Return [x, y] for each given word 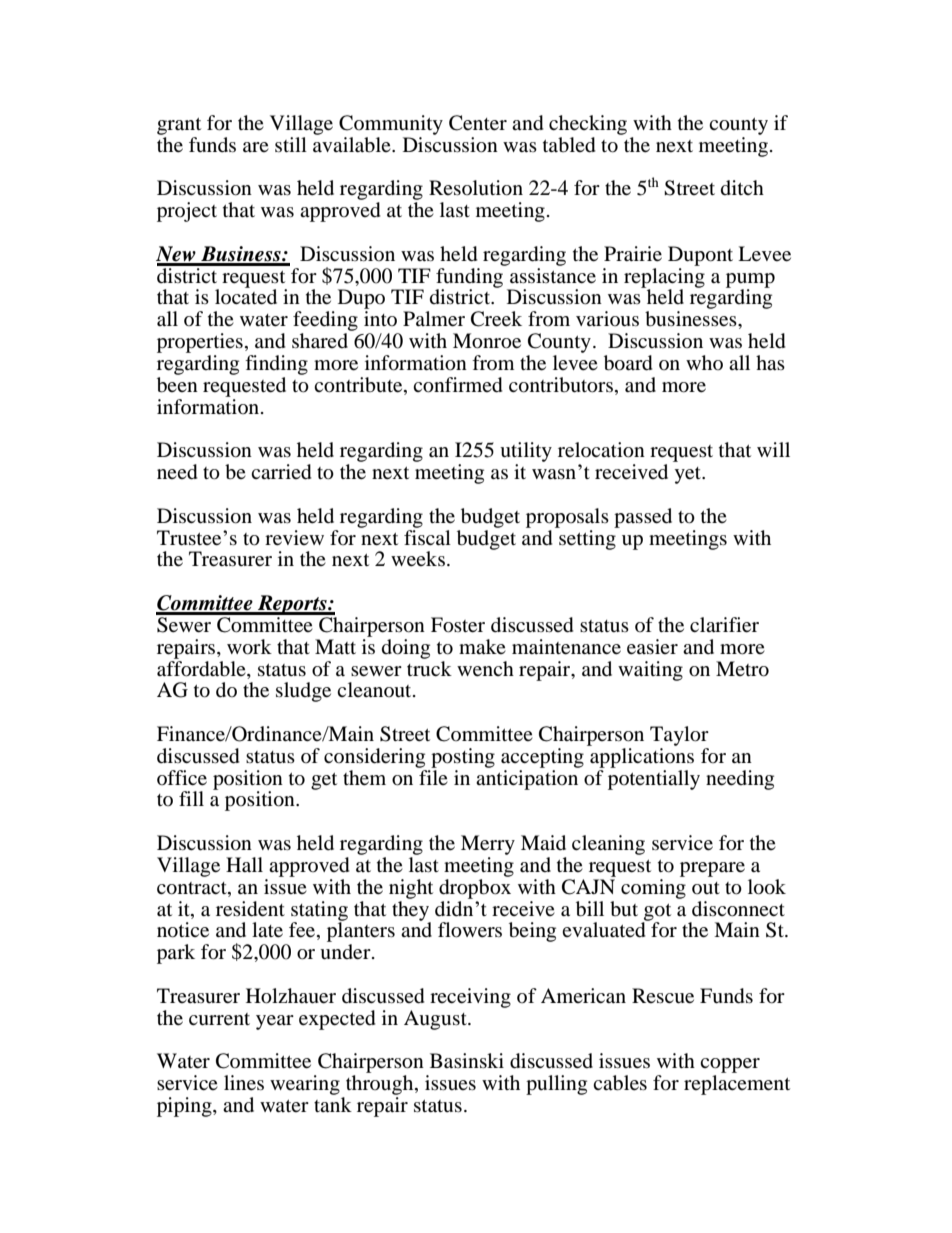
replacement [737, 1085]
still [291, 144]
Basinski [467, 1060]
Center [478, 123]
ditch [742, 187]
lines [244, 1083]
